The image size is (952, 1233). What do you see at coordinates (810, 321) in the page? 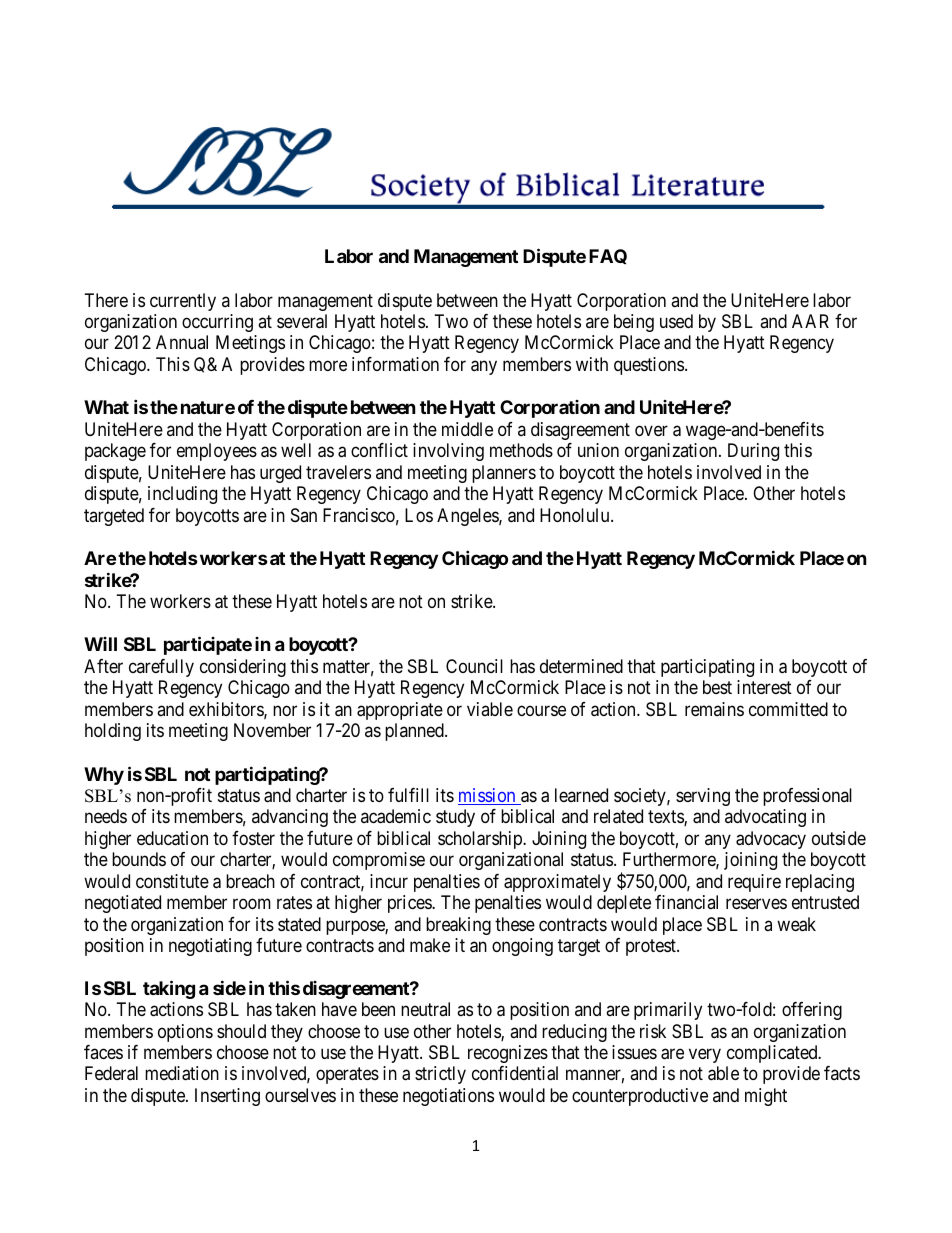
I see `AAR` at bounding box center [810, 321].
